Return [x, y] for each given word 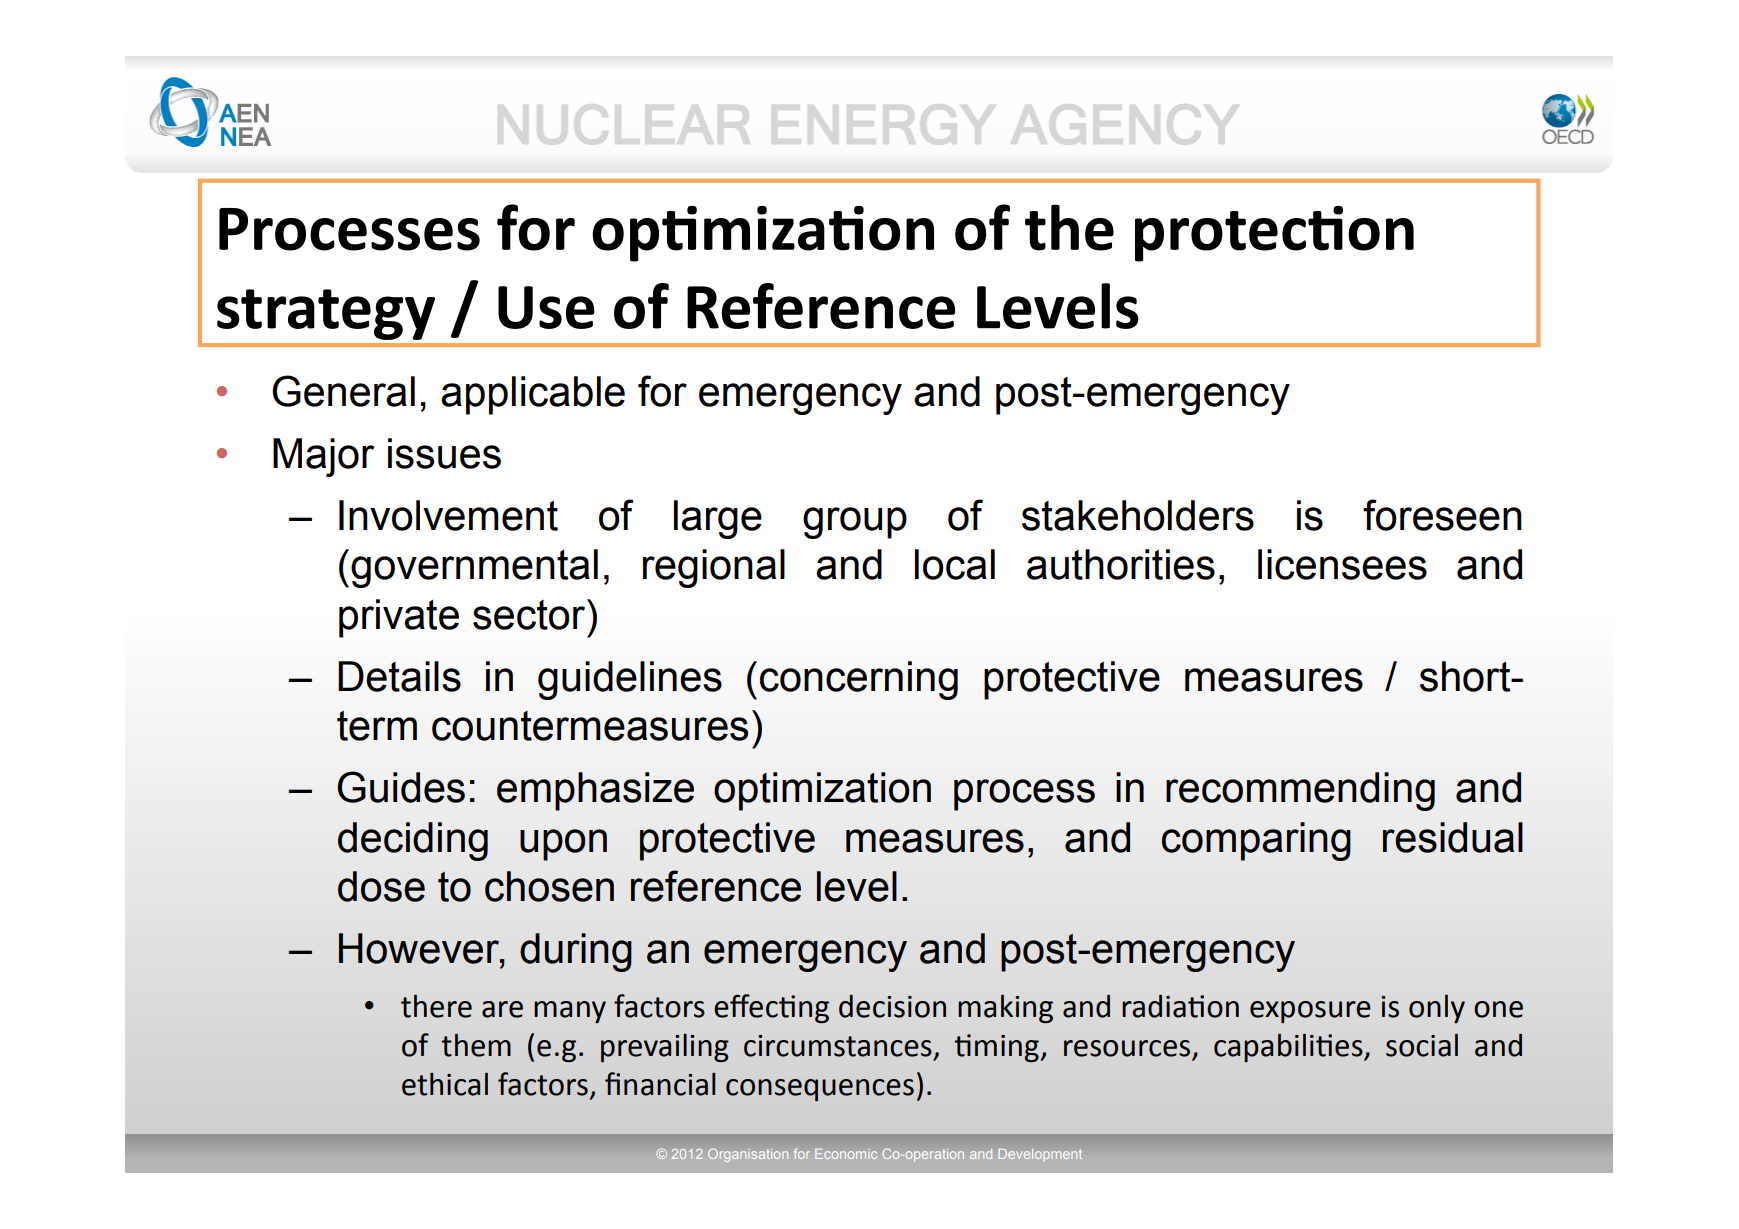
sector [530, 614]
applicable [533, 395]
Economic [846, 1154]
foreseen [1442, 515]
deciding [413, 841]
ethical [445, 1084]
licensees [1342, 564]
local [955, 564]
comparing [1256, 841]
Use [546, 307]
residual [1453, 837]
